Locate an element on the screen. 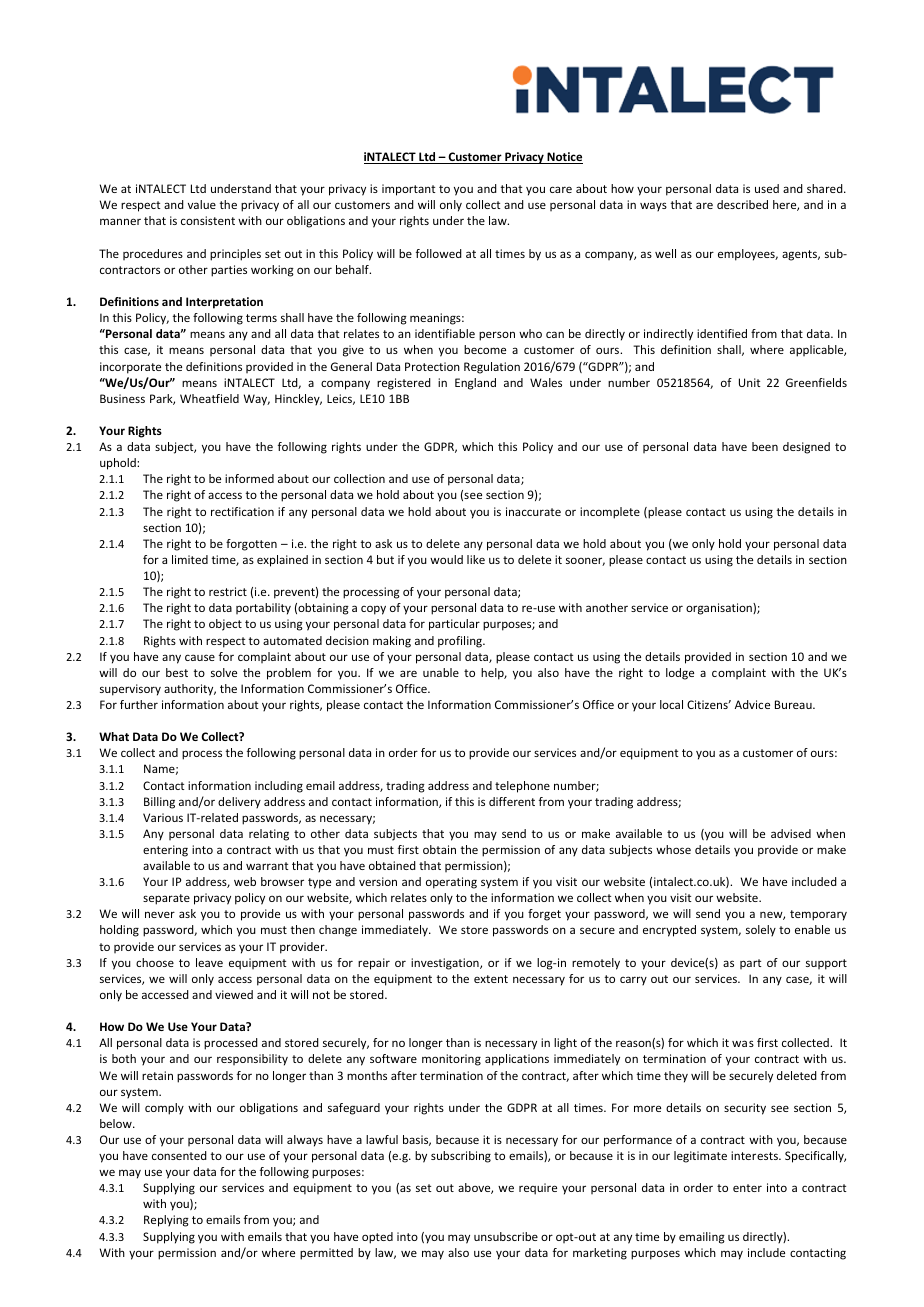 Image resolution: width=924 pixels, height=1307 pixels. organisation is located at coordinates (720, 609).
